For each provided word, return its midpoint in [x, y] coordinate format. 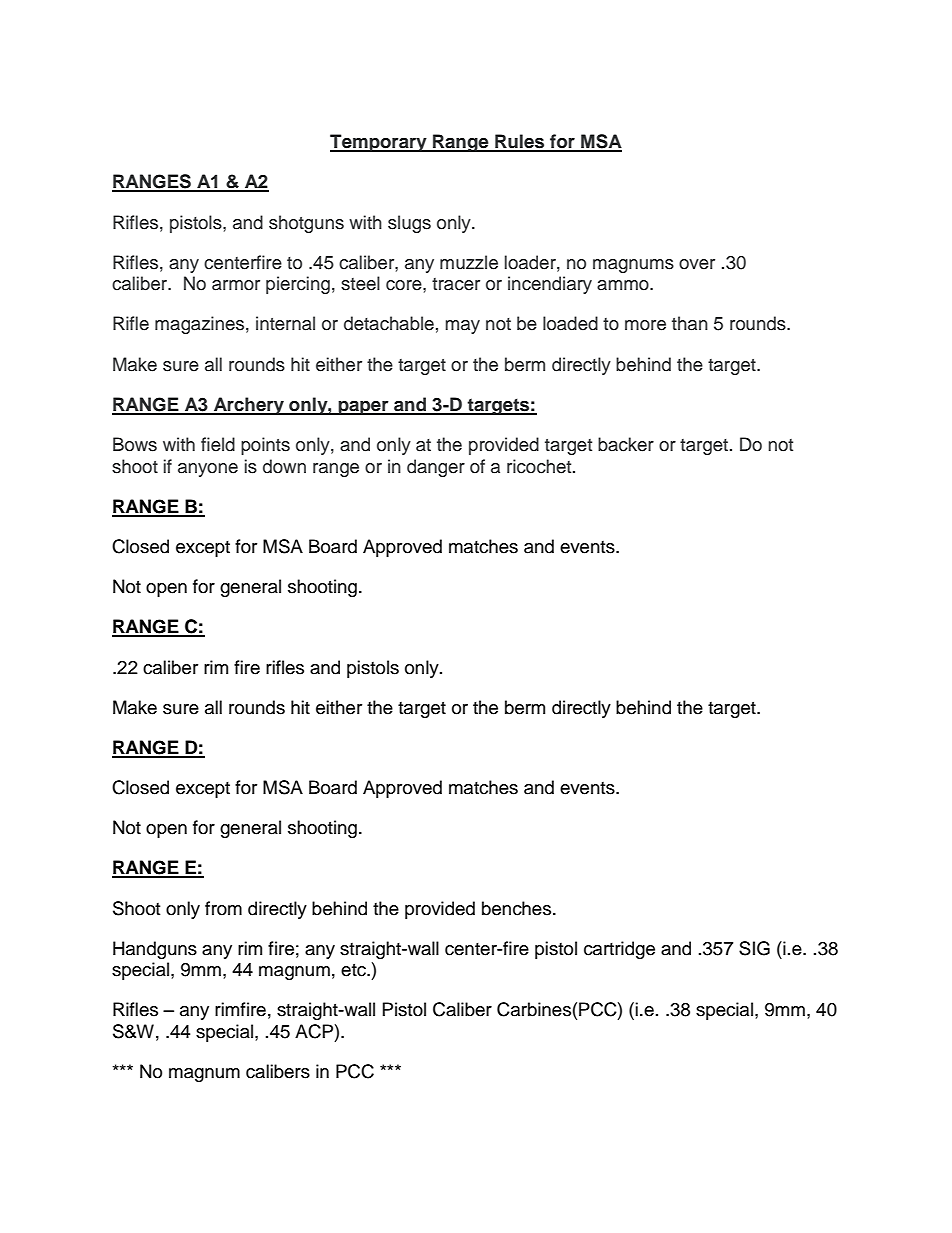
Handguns [155, 950]
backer [626, 444]
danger [436, 468]
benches [518, 908]
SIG [754, 948]
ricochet [540, 466]
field [218, 444]
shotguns [306, 224]
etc [354, 970]
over [697, 264]
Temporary [379, 143]
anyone [208, 470]
